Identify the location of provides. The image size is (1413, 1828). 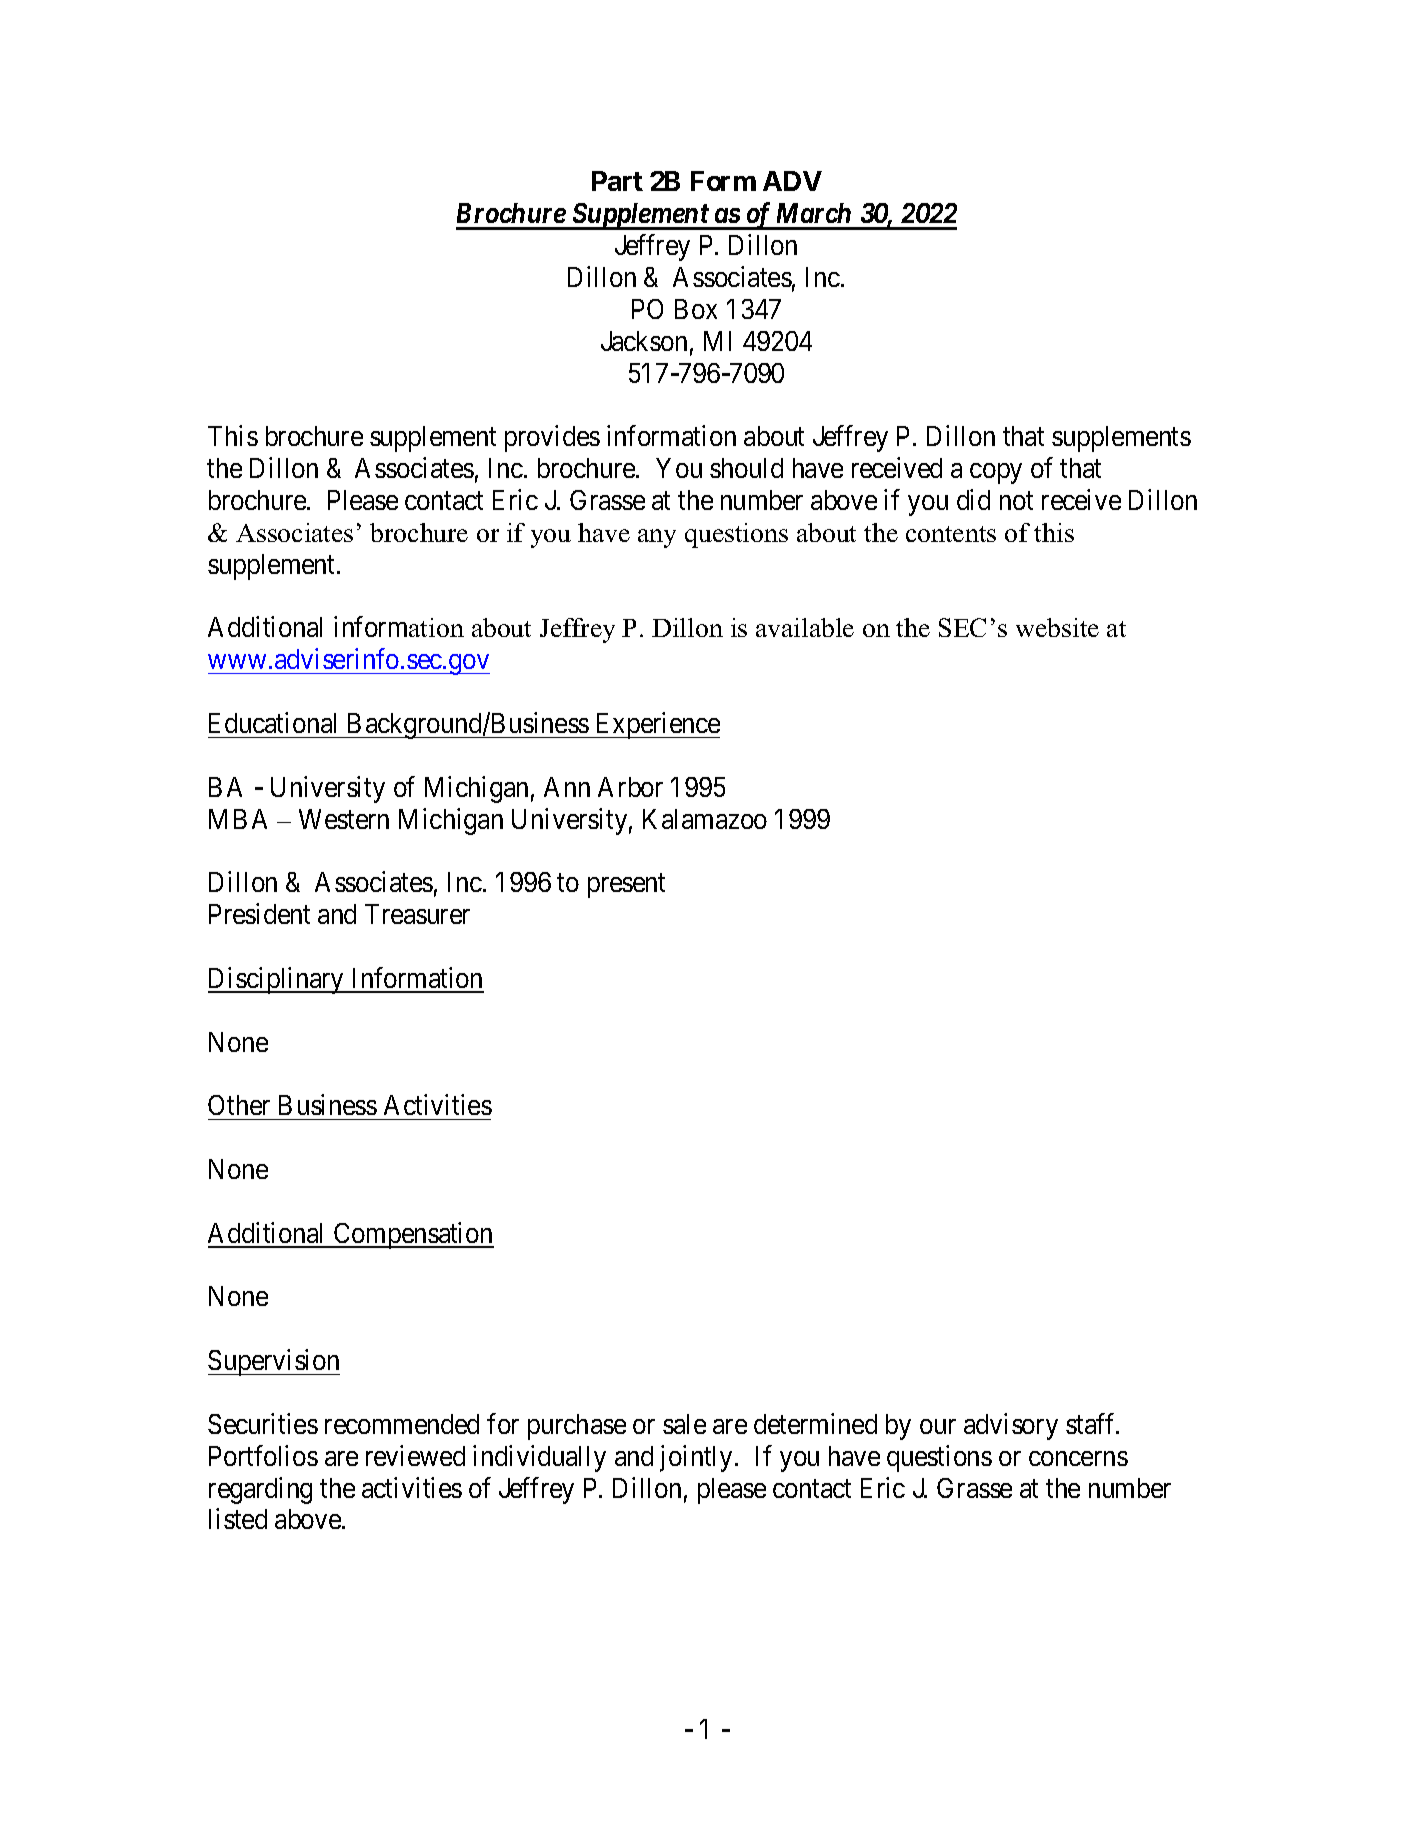
(552, 438).
